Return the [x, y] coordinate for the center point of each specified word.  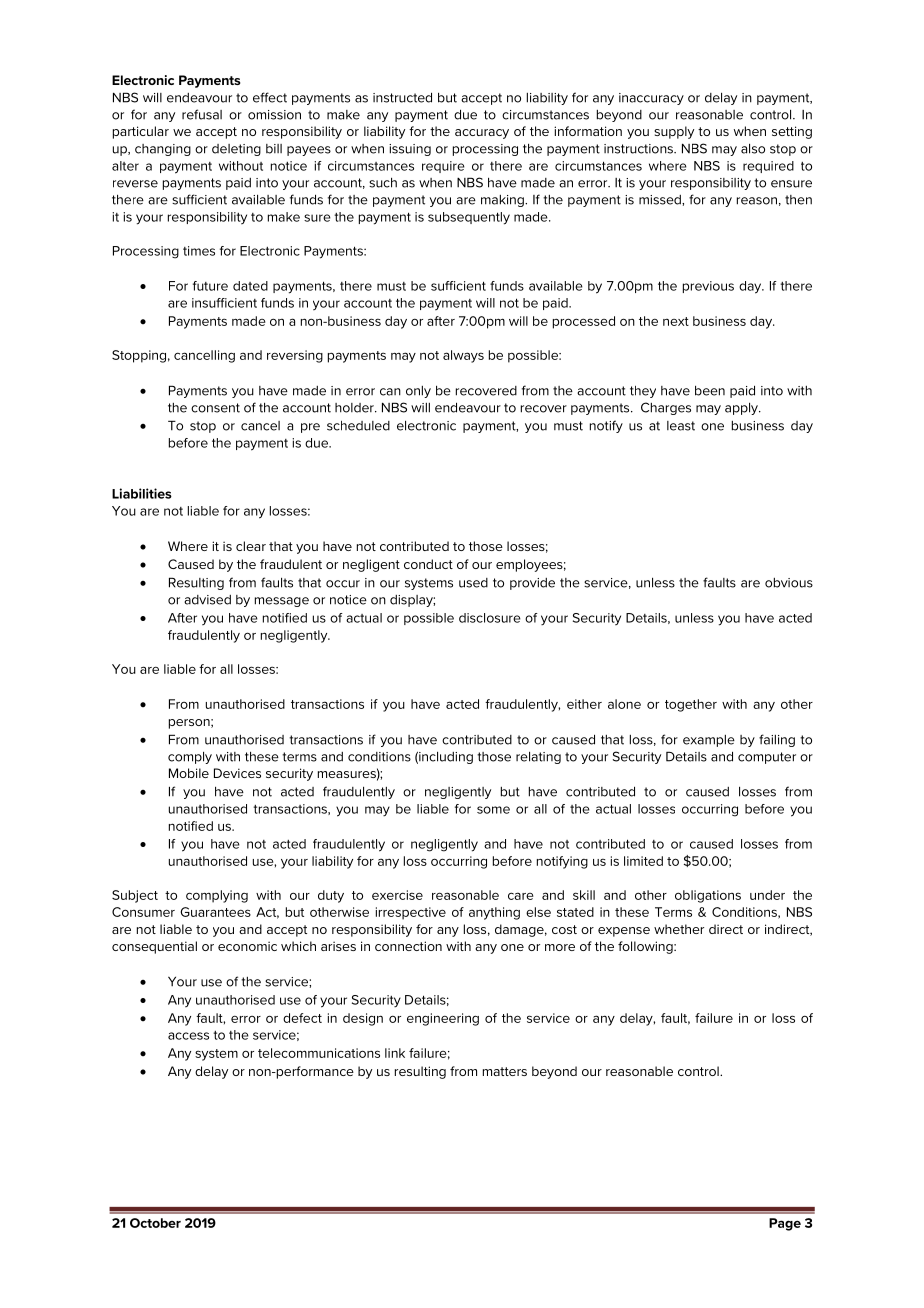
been [710, 391]
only [418, 392]
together [691, 705]
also [753, 149]
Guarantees [215, 912]
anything [494, 913]
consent [215, 408]
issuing [410, 150]
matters [505, 1071]
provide [532, 584]
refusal [202, 114]
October [155, 1223]
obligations [708, 896]
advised [207, 600]
